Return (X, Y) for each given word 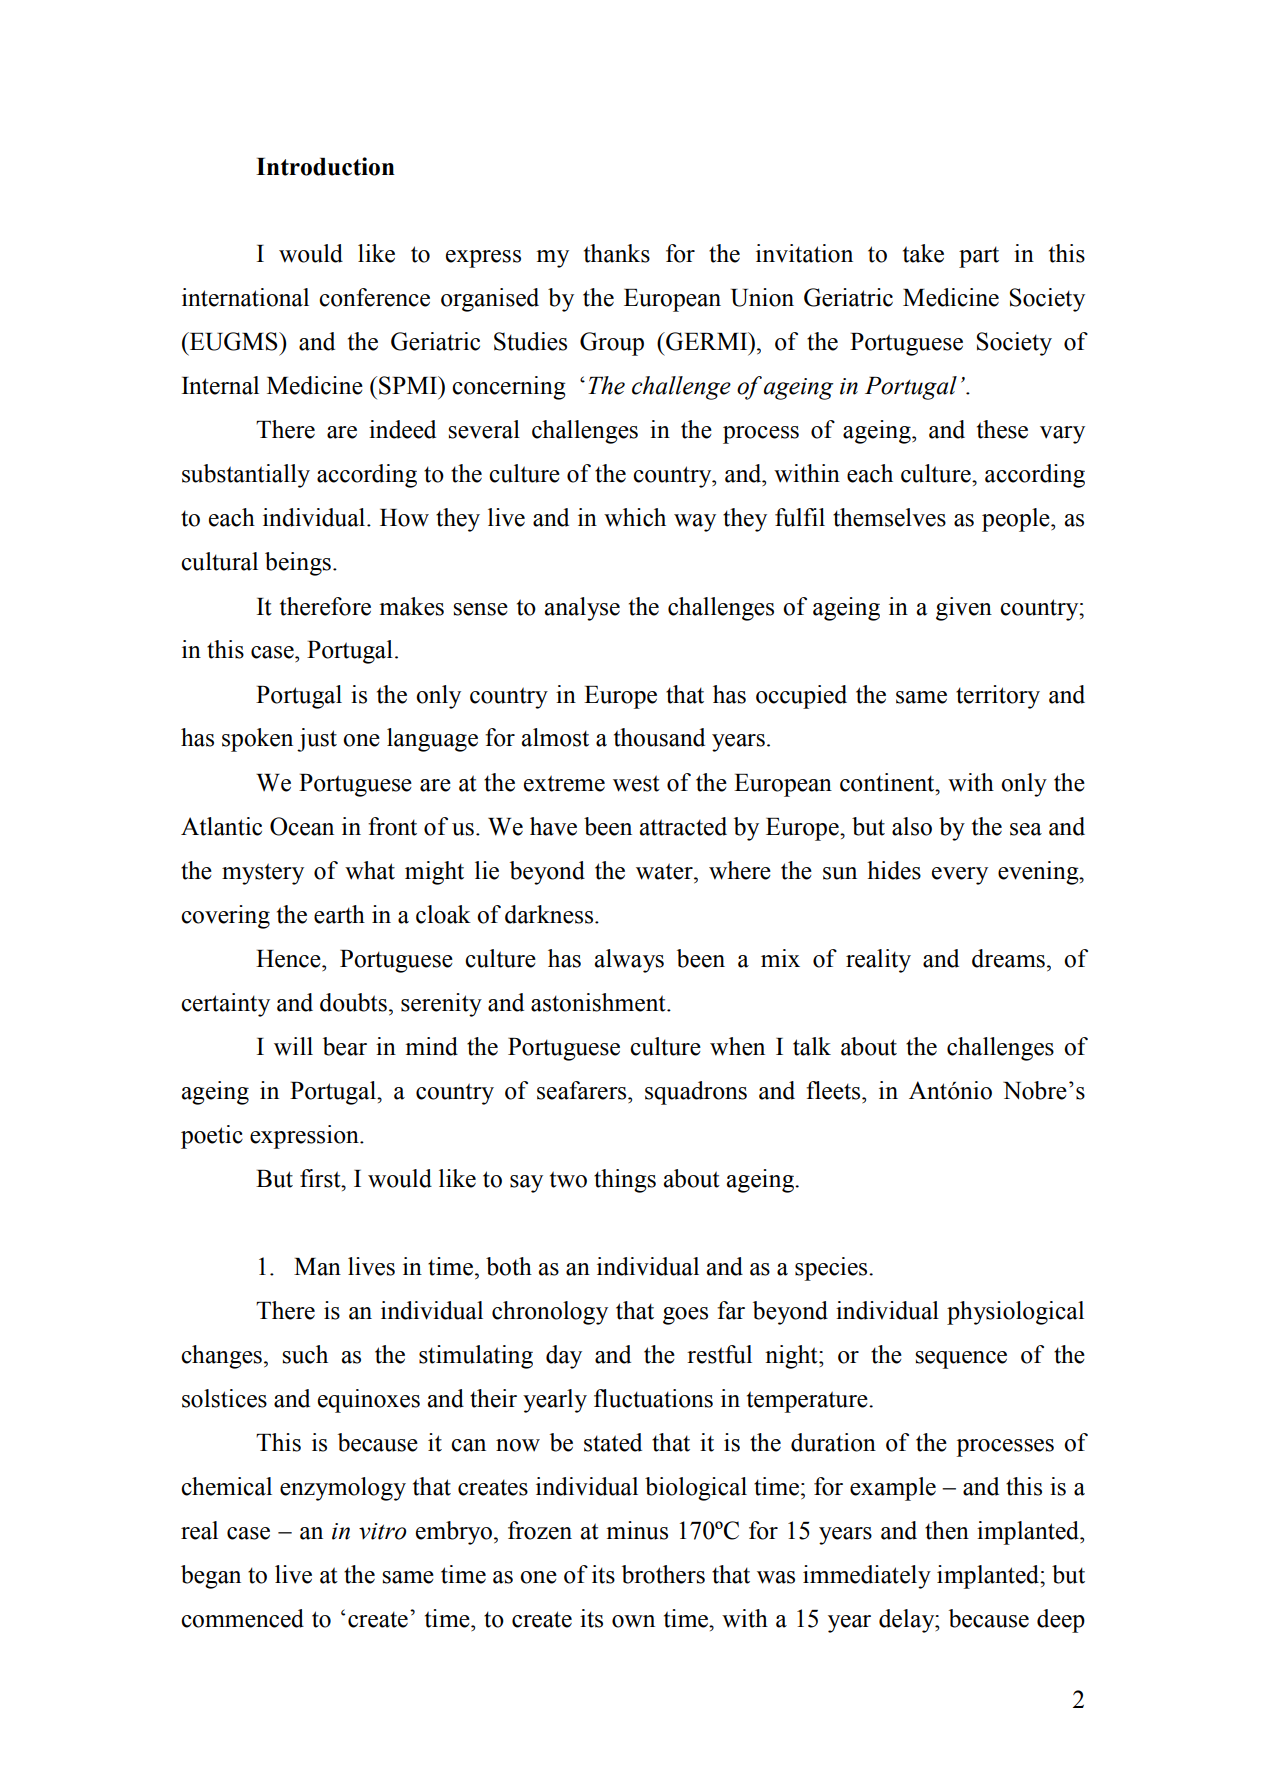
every (960, 876)
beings (298, 564)
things (625, 1181)
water (665, 871)
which (635, 517)
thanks (617, 253)
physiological (1015, 1313)
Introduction (325, 166)
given (964, 609)
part (979, 257)
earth (339, 914)
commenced (242, 1618)
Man (317, 1267)
